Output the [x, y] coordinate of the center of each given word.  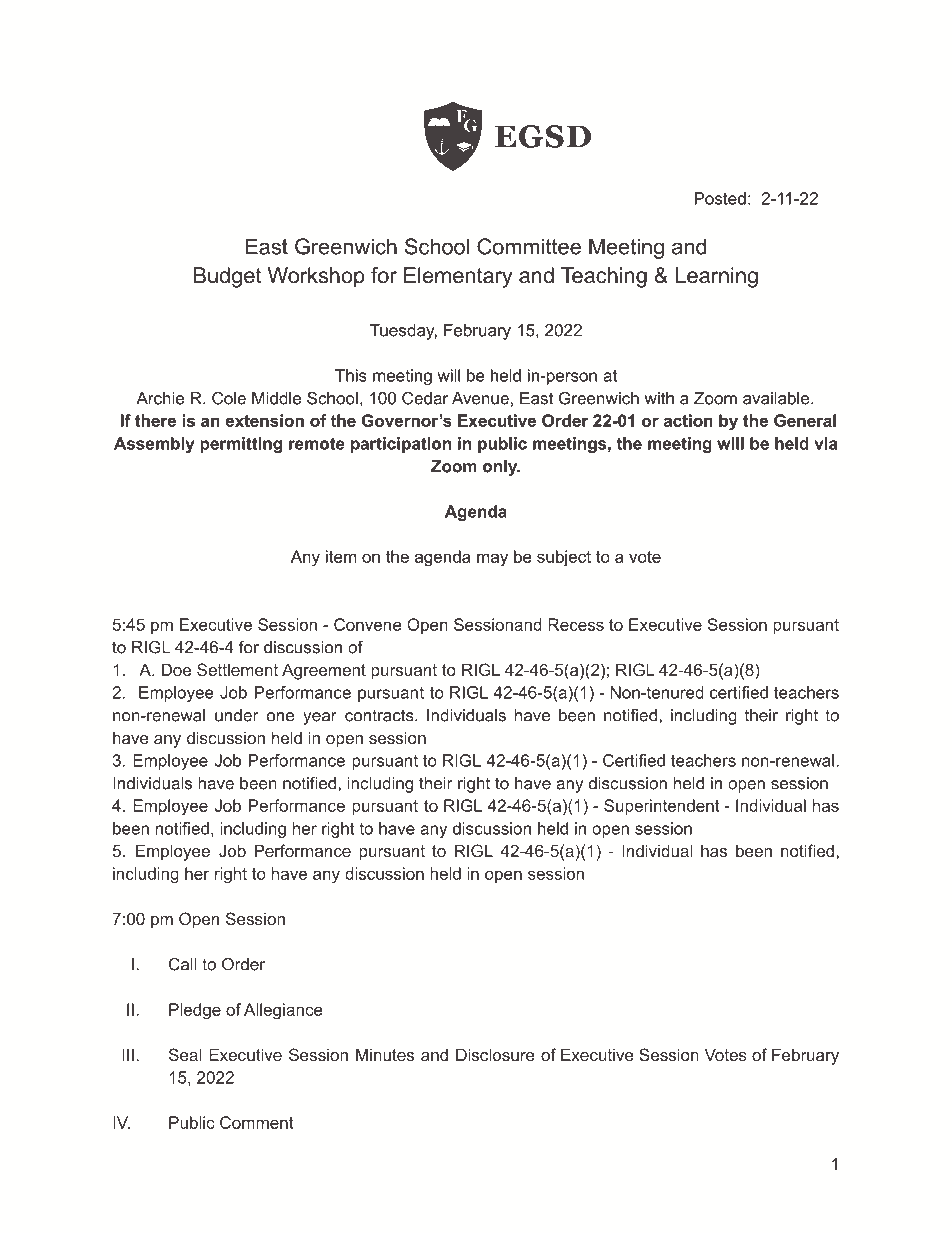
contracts [380, 715]
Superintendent [662, 807]
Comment [257, 1122]
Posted [720, 198]
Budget [228, 277]
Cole [229, 398]
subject [564, 558]
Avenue [480, 398]
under [236, 715]
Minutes [385, 1054]
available [777, 398]
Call [183, 964]
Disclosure [495, 1054]
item [341, 556]
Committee [529, 246]
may [492, 560]
